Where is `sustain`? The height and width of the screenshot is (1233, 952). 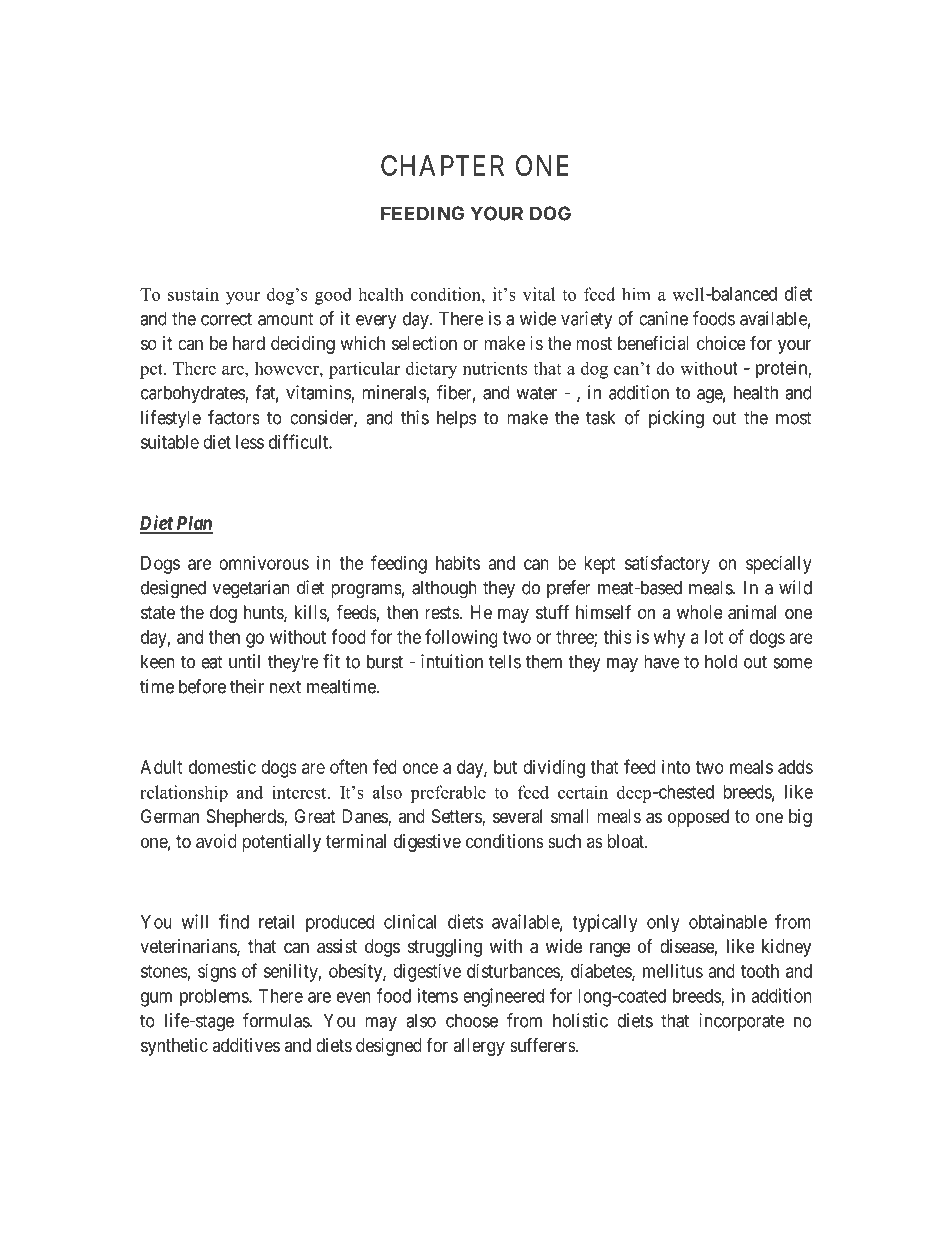 sustain is located at coordinates (193, 294).
